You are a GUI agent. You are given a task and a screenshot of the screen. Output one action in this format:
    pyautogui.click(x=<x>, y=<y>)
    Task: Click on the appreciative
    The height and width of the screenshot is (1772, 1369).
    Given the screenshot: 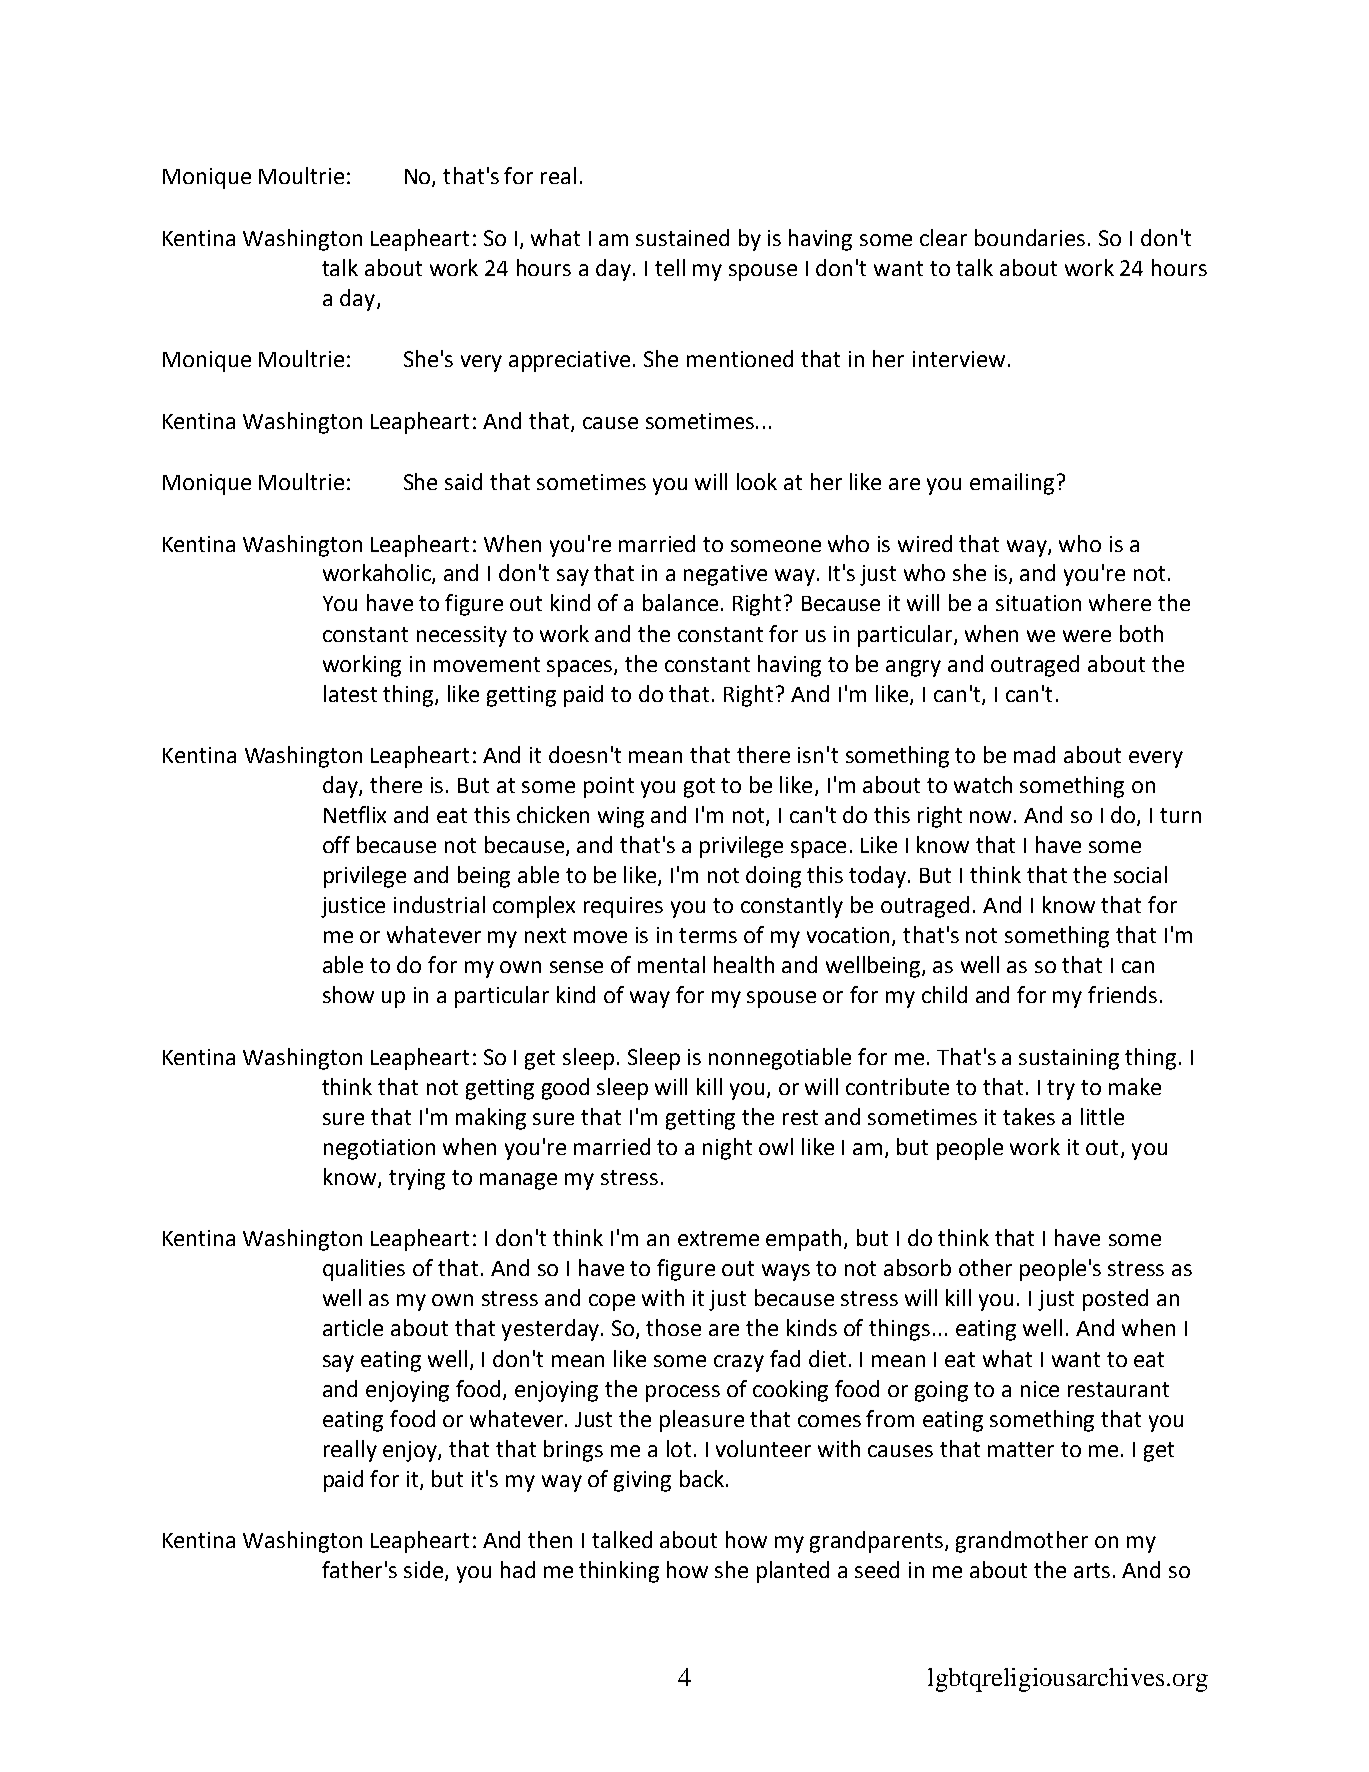 What is the action you would take?
    pyautogui.click(x=569, y=361)
